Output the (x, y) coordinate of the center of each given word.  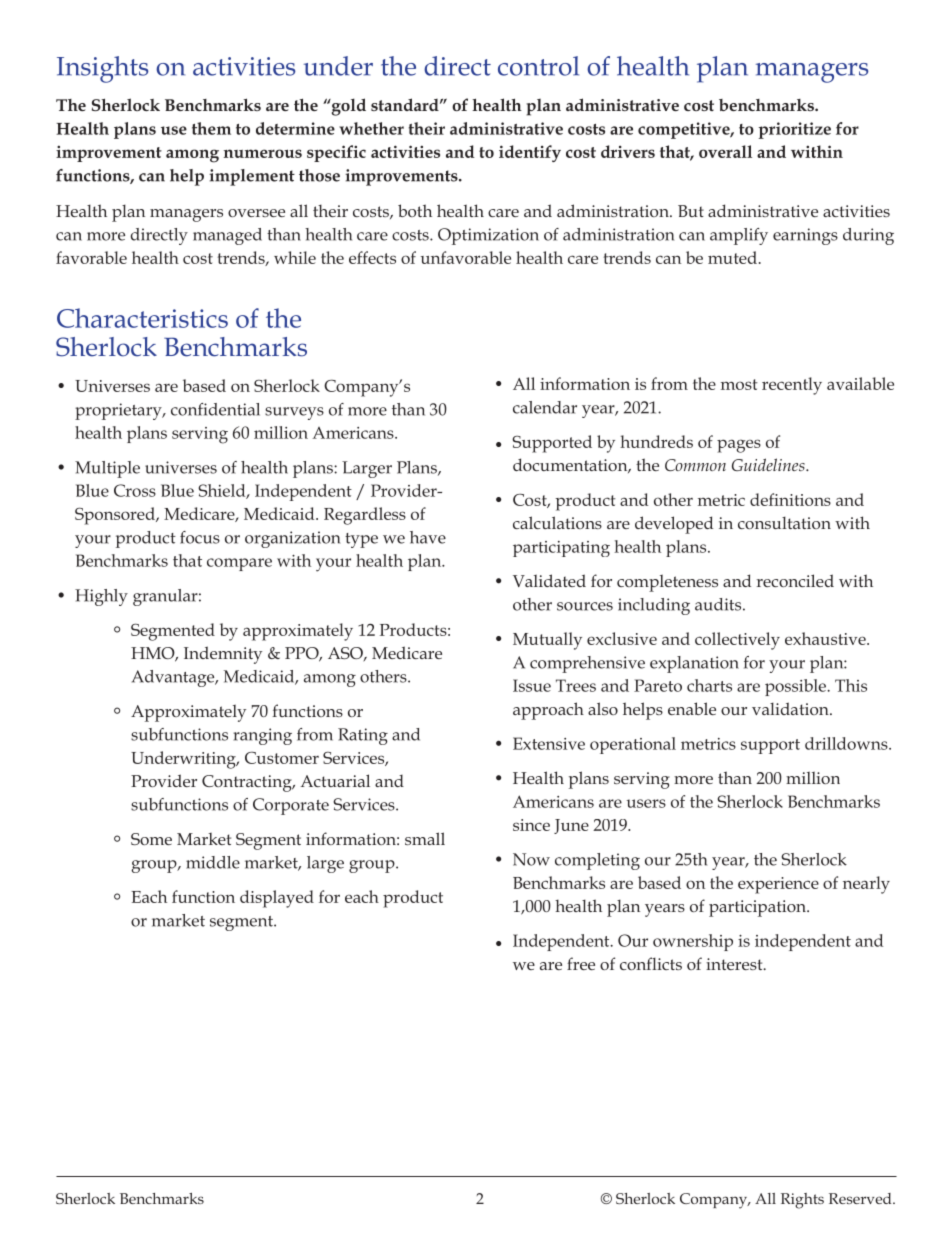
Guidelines (769, 464)
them (211, 128)
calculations (557, 522)
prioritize (795, 130)
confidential (215, 409)
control (538, 66)
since (531, 825)
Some (151, 839)
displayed (277, 899)
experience (778, 885)
